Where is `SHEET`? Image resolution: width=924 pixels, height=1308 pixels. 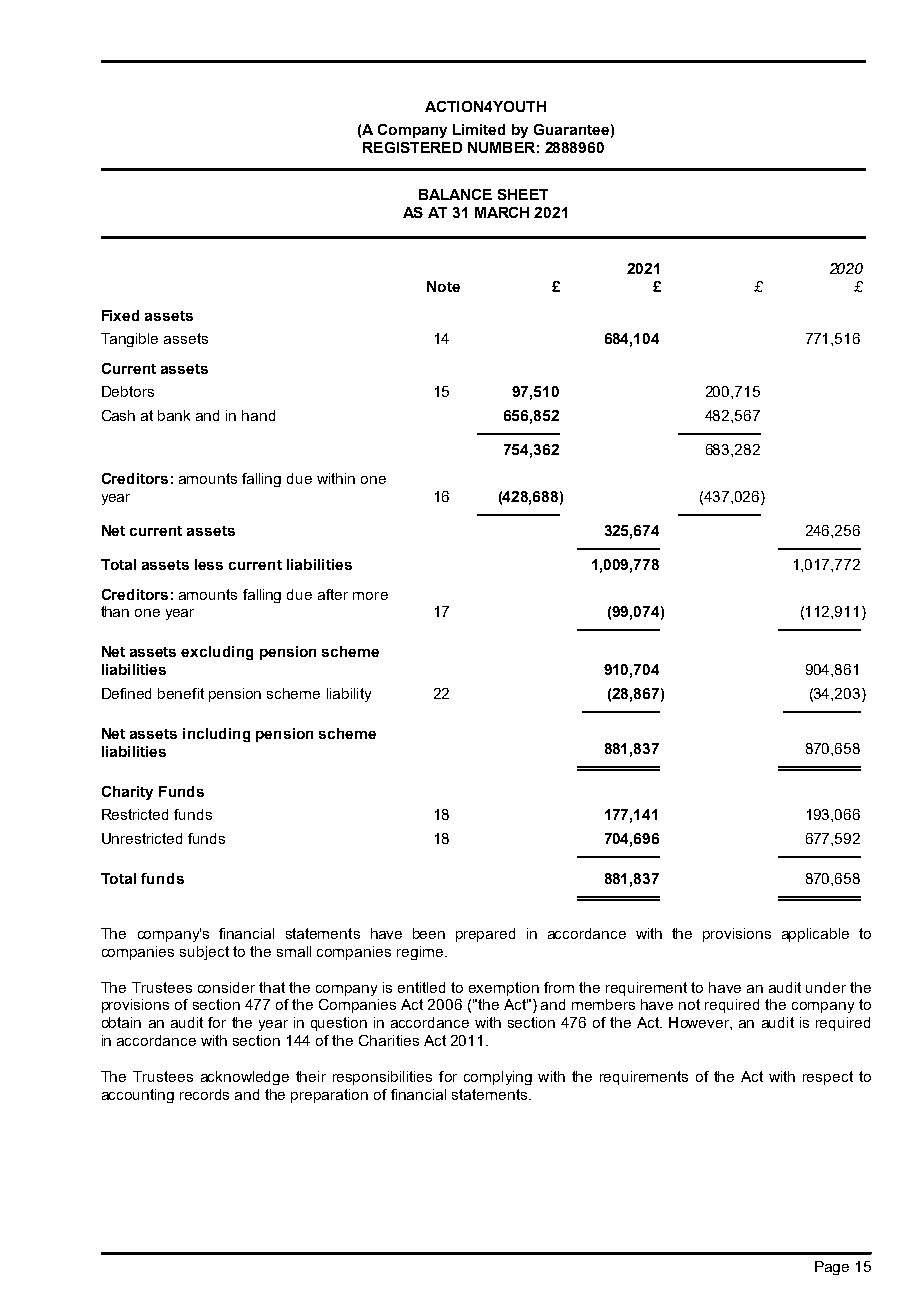 SHEET is located at coordinates (523, 194).
